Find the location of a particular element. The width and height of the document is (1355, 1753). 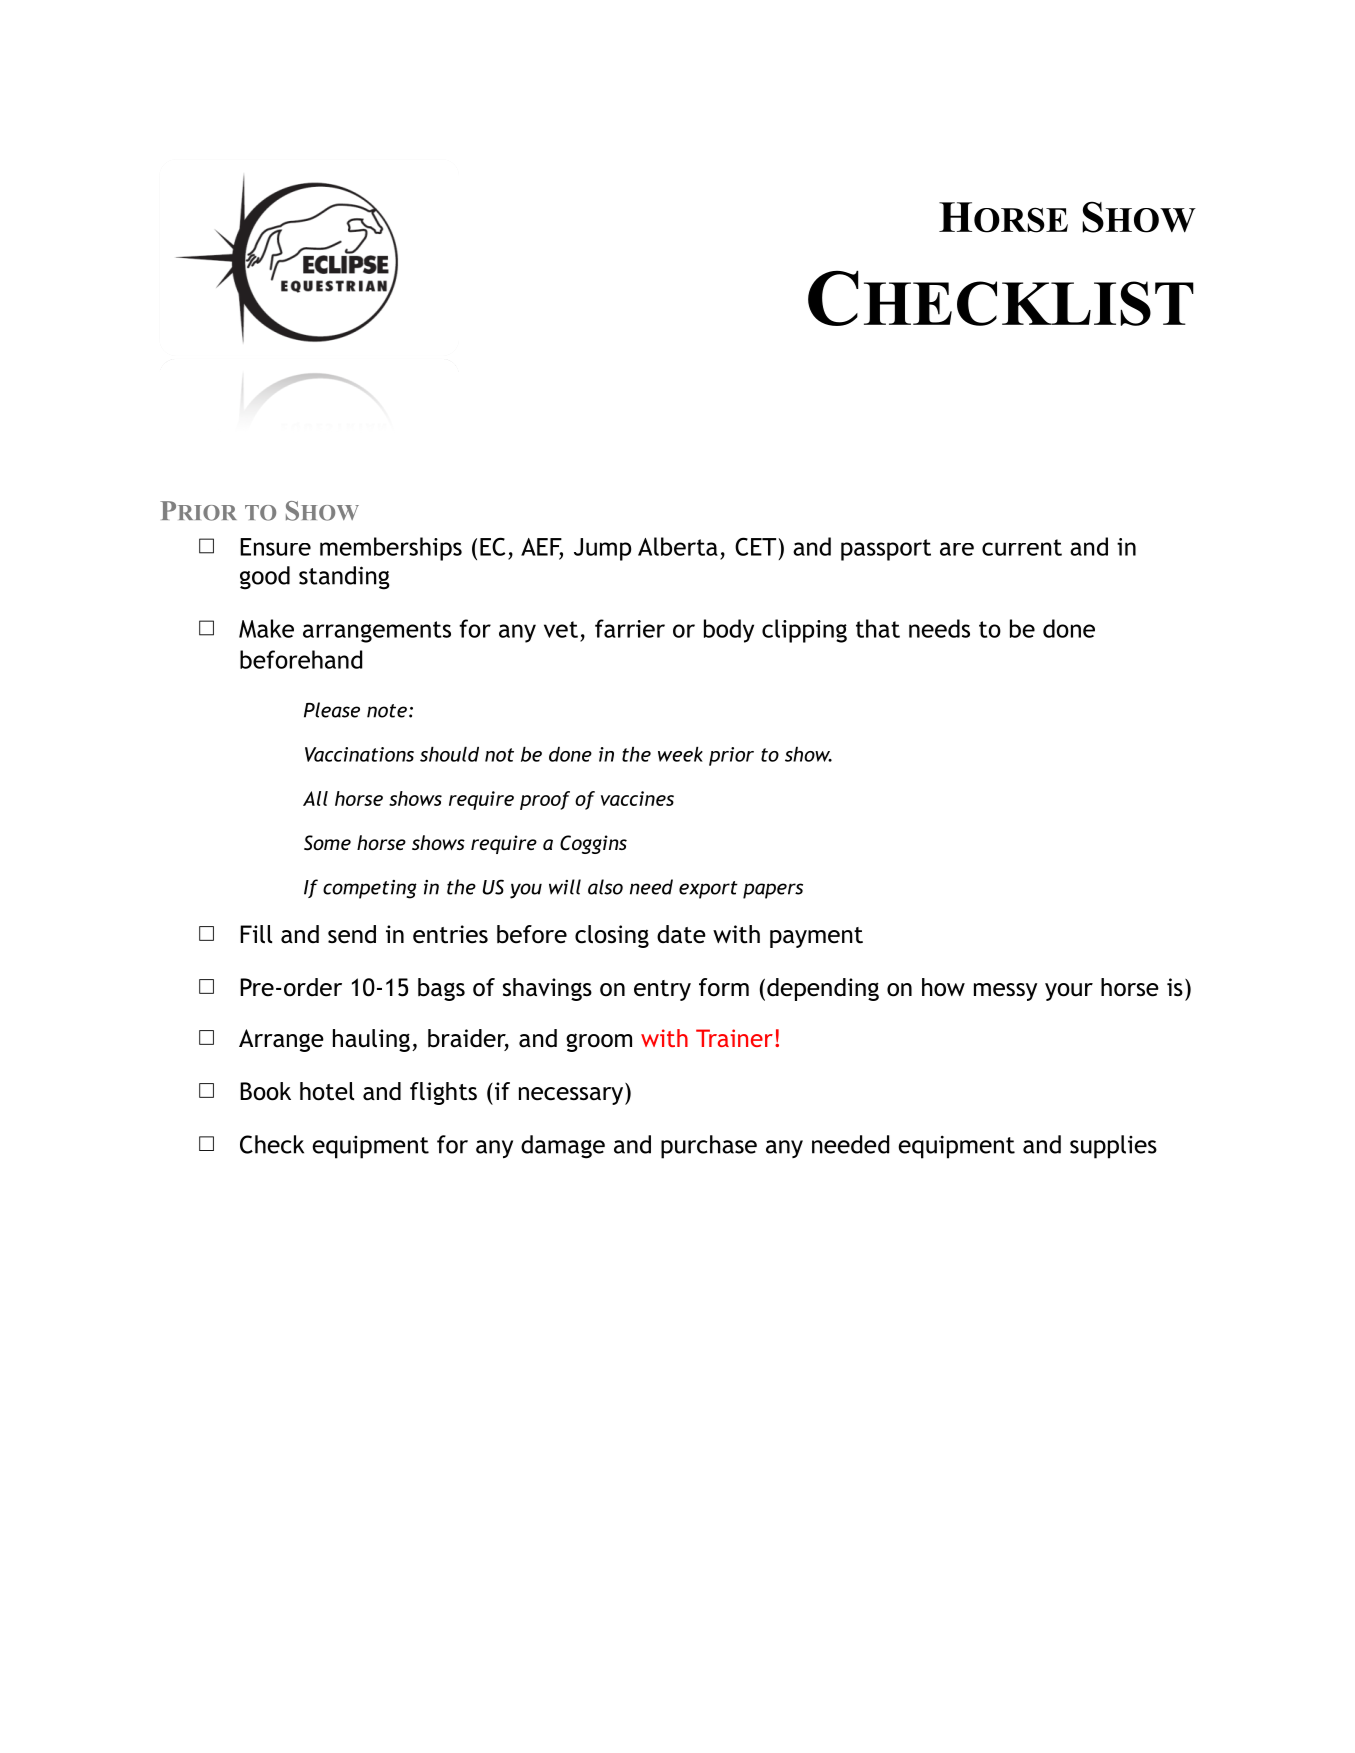

Coggins is located at coordinates (593, 844).
